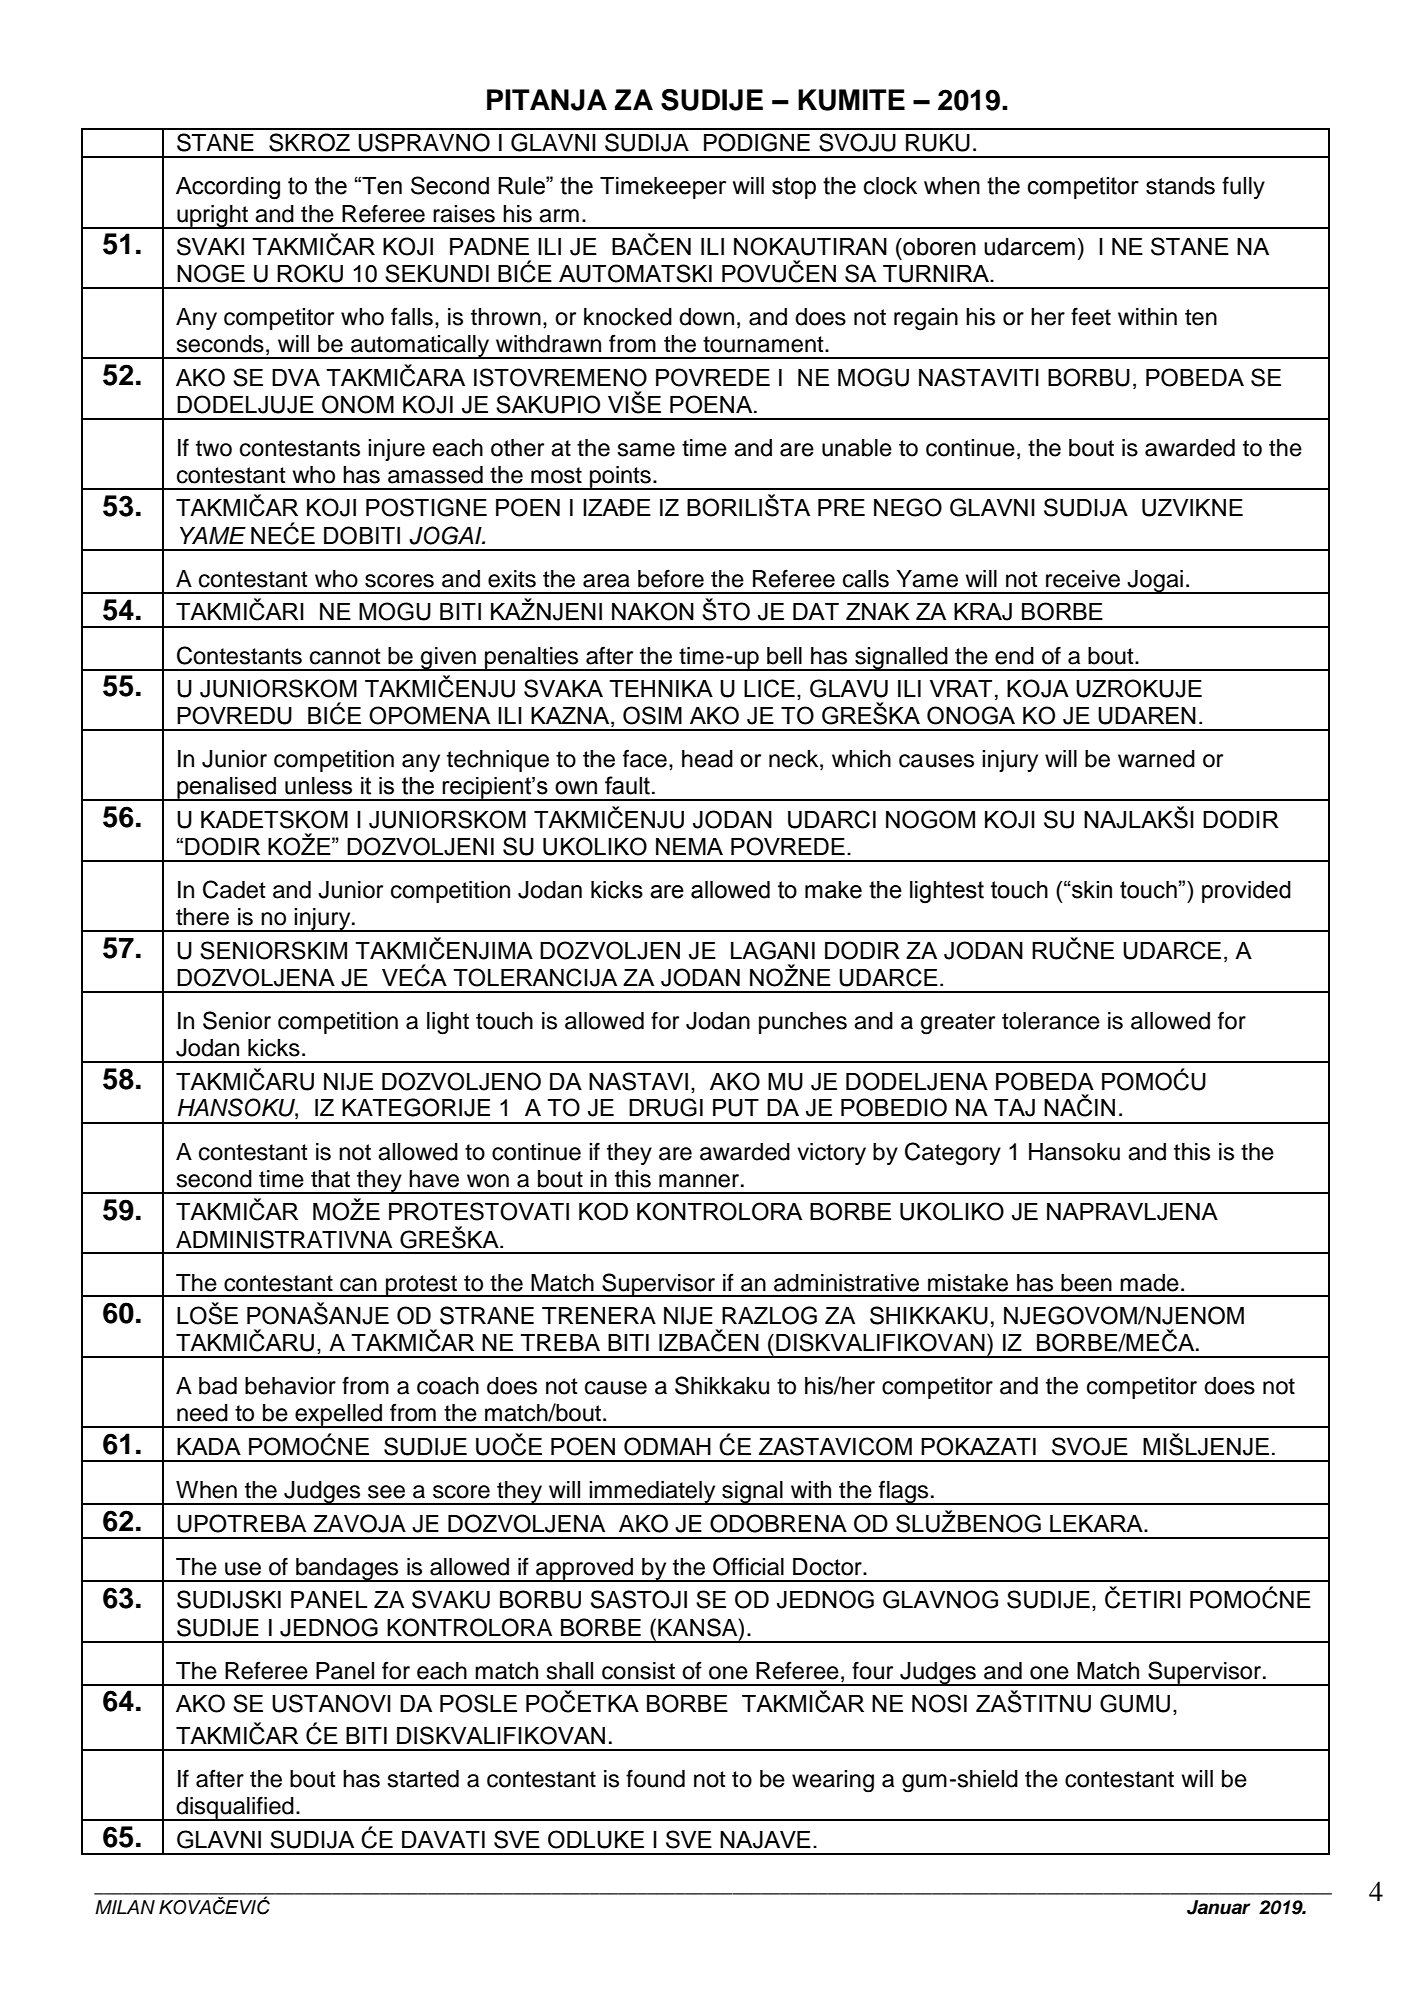 The width and height of the screenshot is (1417, 2003). I want to click on disqualified, so click(235, 1808).
